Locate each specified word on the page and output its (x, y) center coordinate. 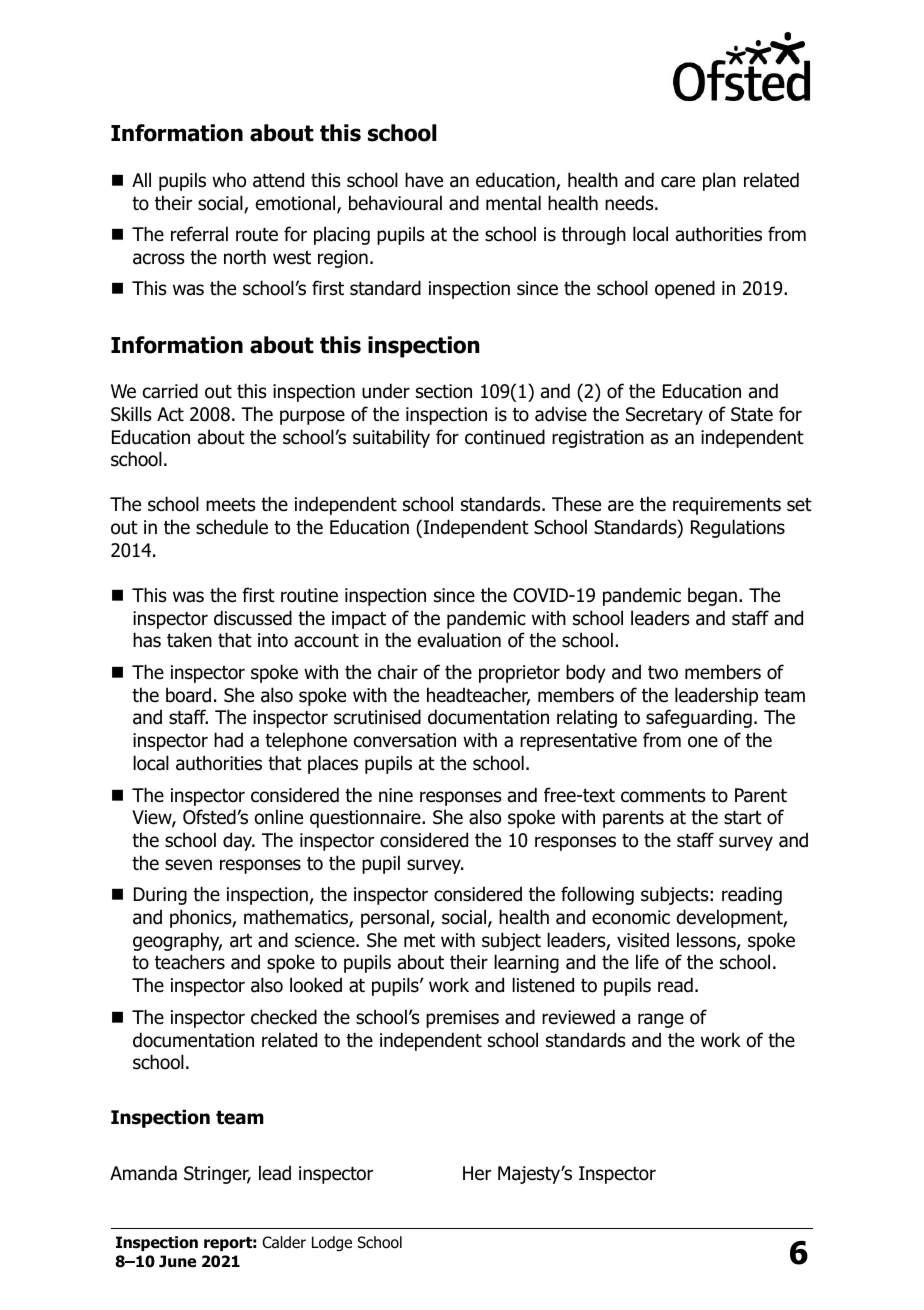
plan (719, 181)
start (743, 818)
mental (513, 203)
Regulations (738, 528)
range (661, 1020)
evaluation (459, 640)
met (419, 941)
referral (199, 234)
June (177, 1261)
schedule (232, 527)
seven (188, 865)
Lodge (332, 1243)
